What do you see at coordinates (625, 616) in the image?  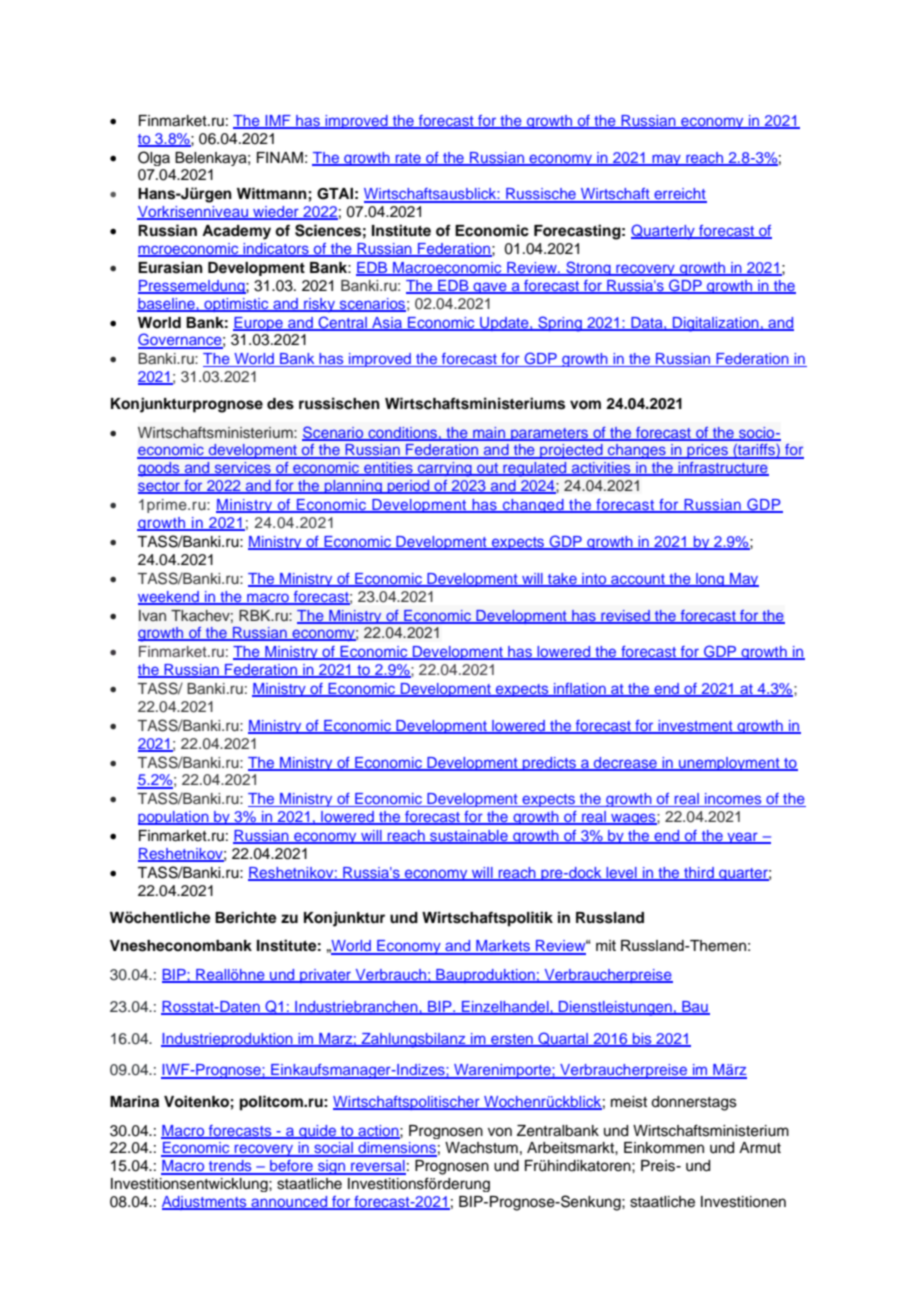 I see `revised` at bounding box center [625, 616].
